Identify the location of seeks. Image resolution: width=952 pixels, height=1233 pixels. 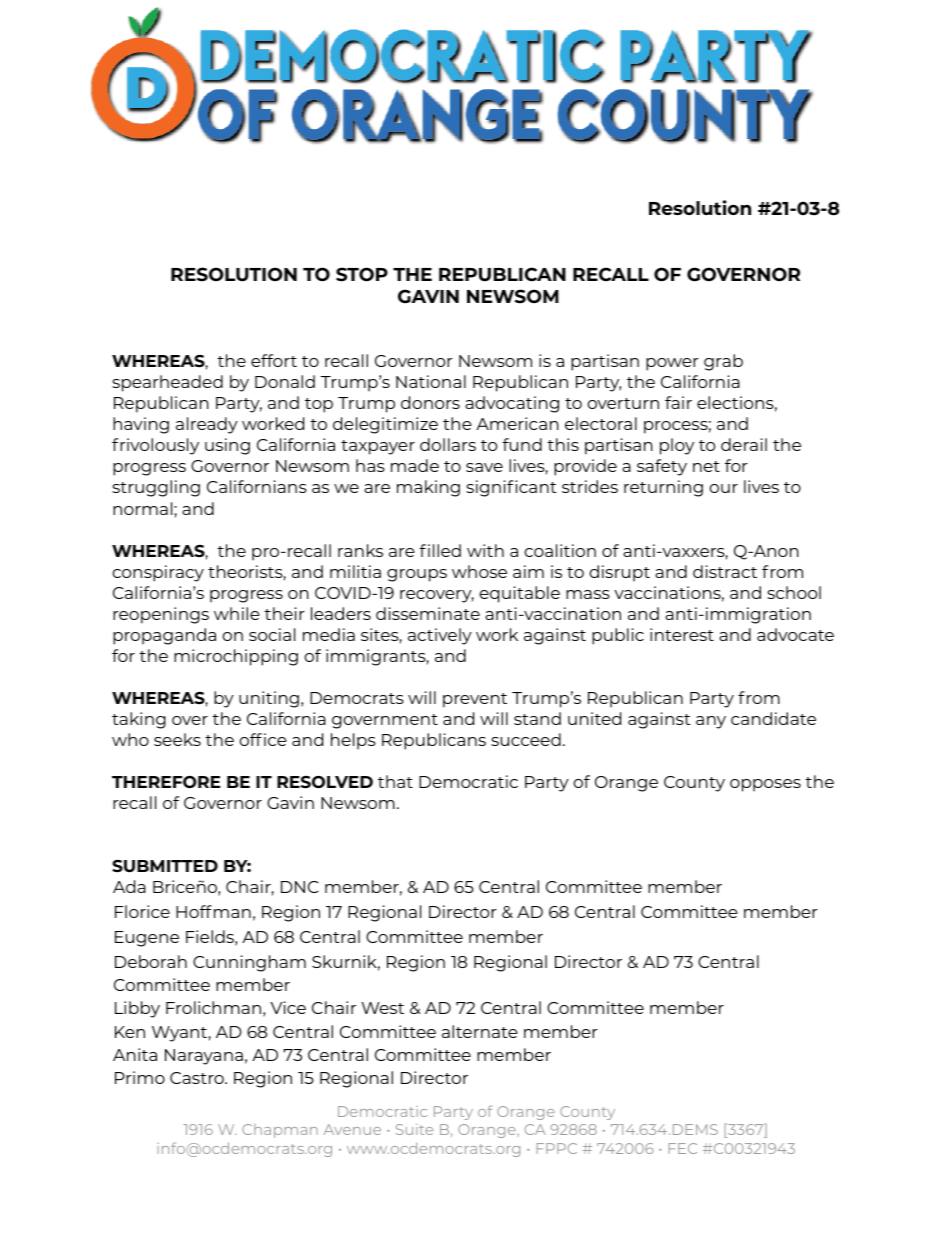
(177, 739).
